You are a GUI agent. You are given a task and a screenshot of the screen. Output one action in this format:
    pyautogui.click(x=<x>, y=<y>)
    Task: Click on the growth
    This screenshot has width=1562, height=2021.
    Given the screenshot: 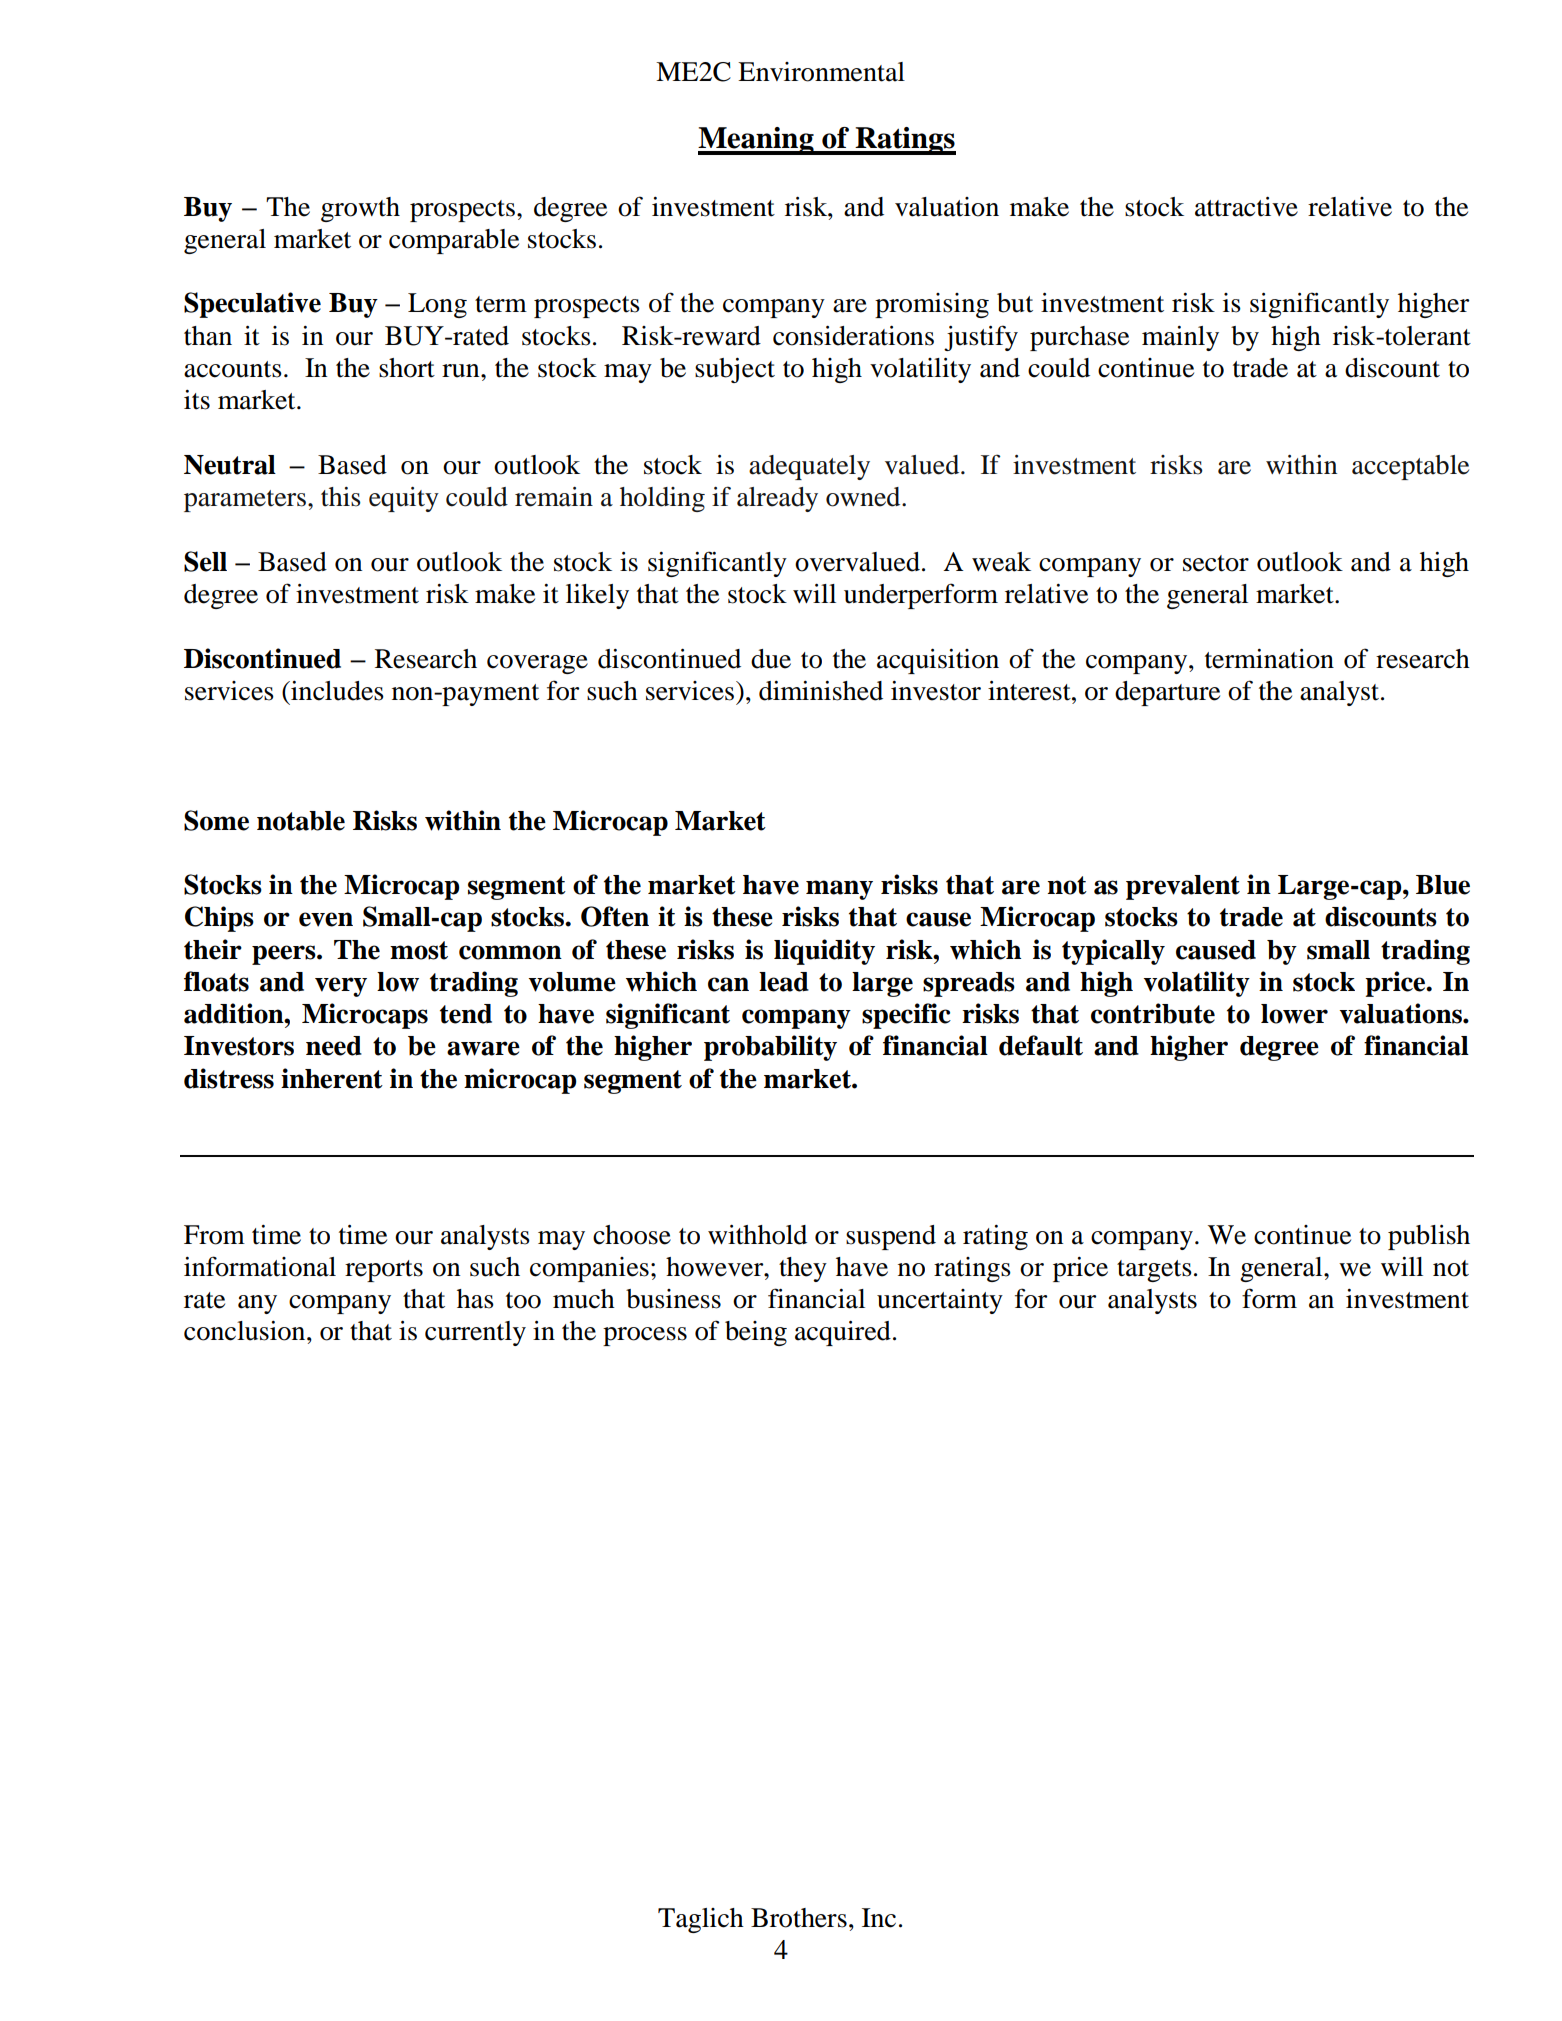 What is the action you would take?
    pyautogui.click(x=360, y=209)
